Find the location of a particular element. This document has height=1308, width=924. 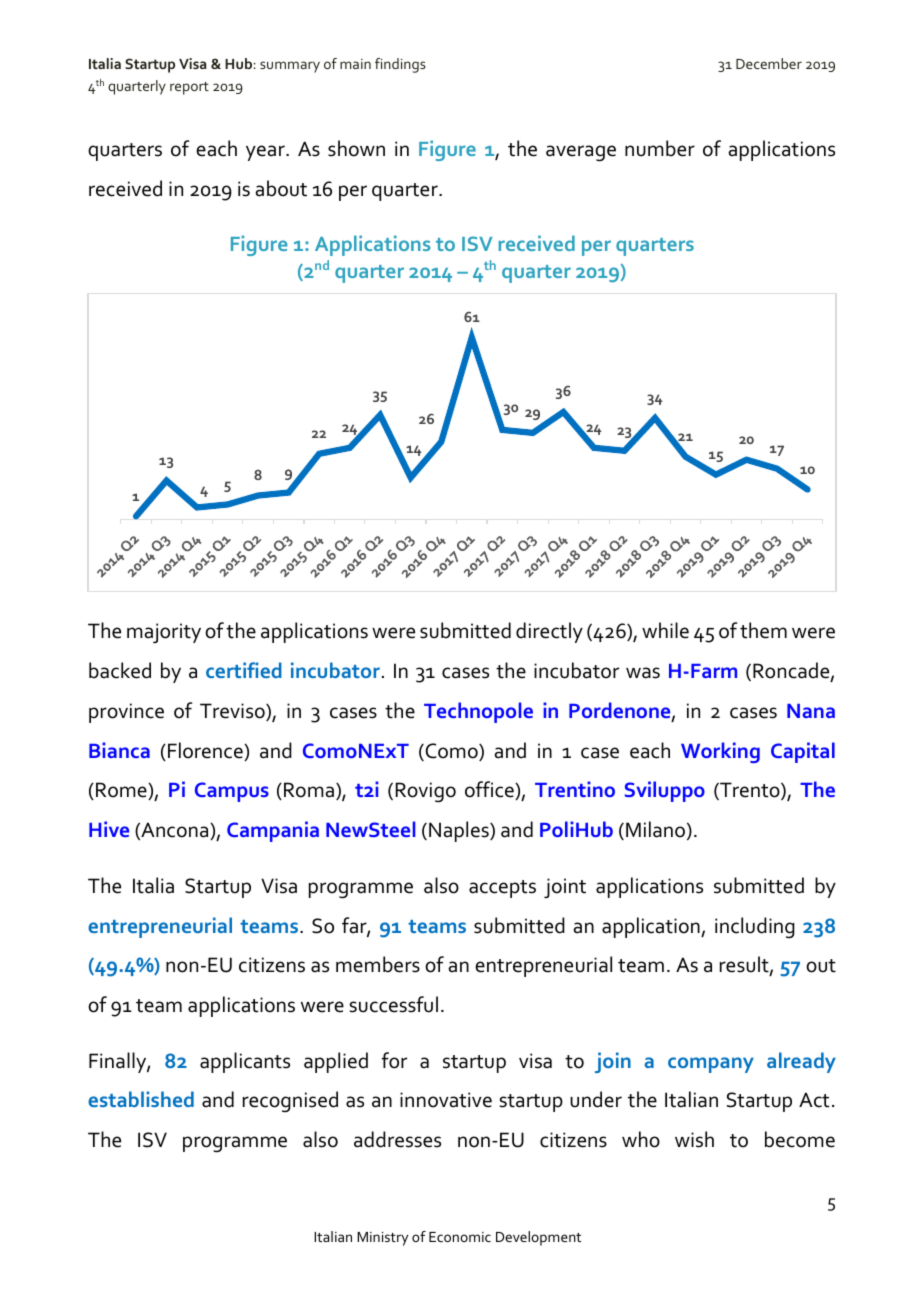

successful is located at coordinates (394, 1004).
